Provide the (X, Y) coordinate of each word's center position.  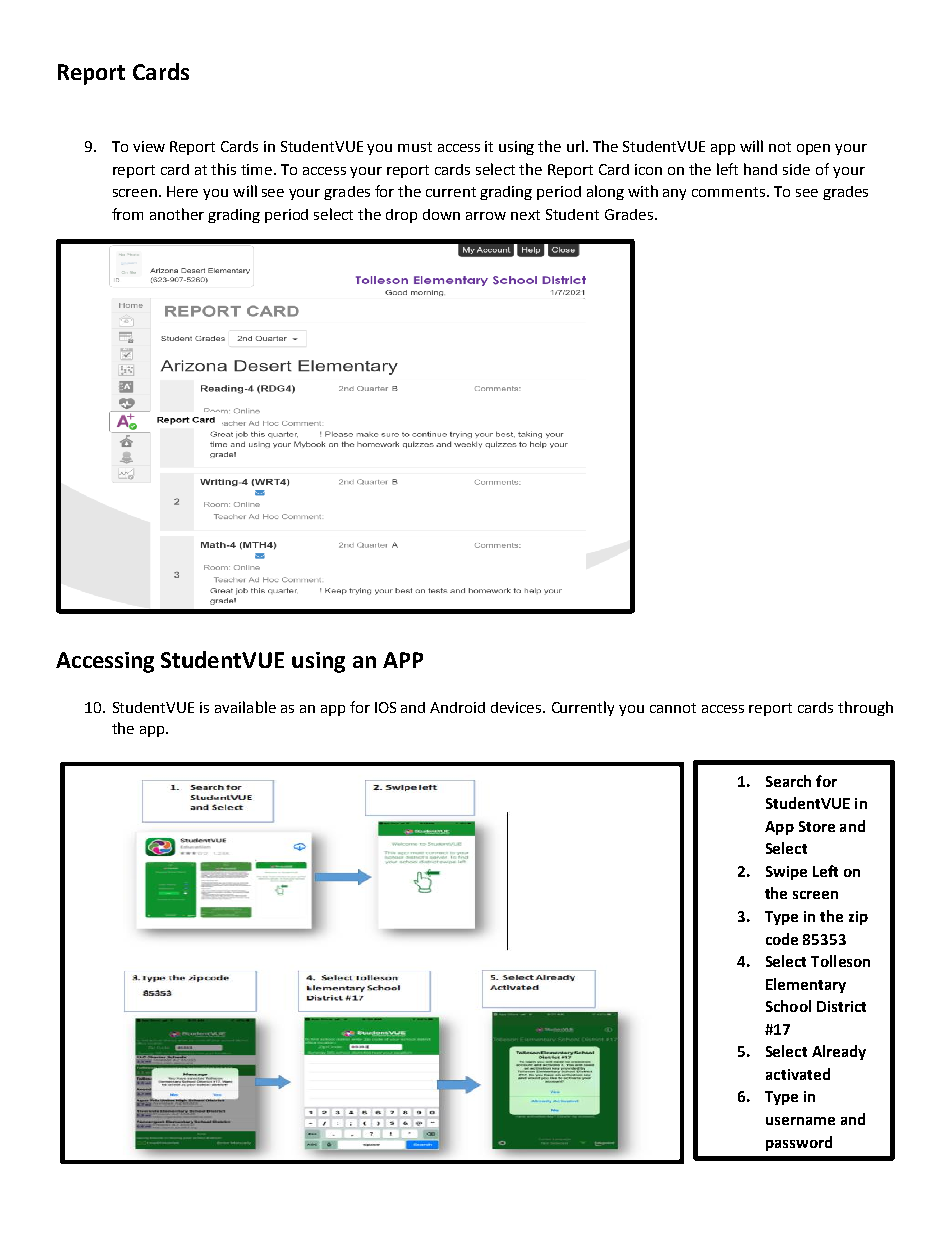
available (245, 707)
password (799, 1143)
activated (798, 1074)
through (865, 708)
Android (457, 707)
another (177, 214)
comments (728, 192)
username (800, 1121)
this (223, 169)
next (525, 215)
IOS (385, 707)
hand (760, 169)
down (441, 214)
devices (517, 707)
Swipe (786, 873)
